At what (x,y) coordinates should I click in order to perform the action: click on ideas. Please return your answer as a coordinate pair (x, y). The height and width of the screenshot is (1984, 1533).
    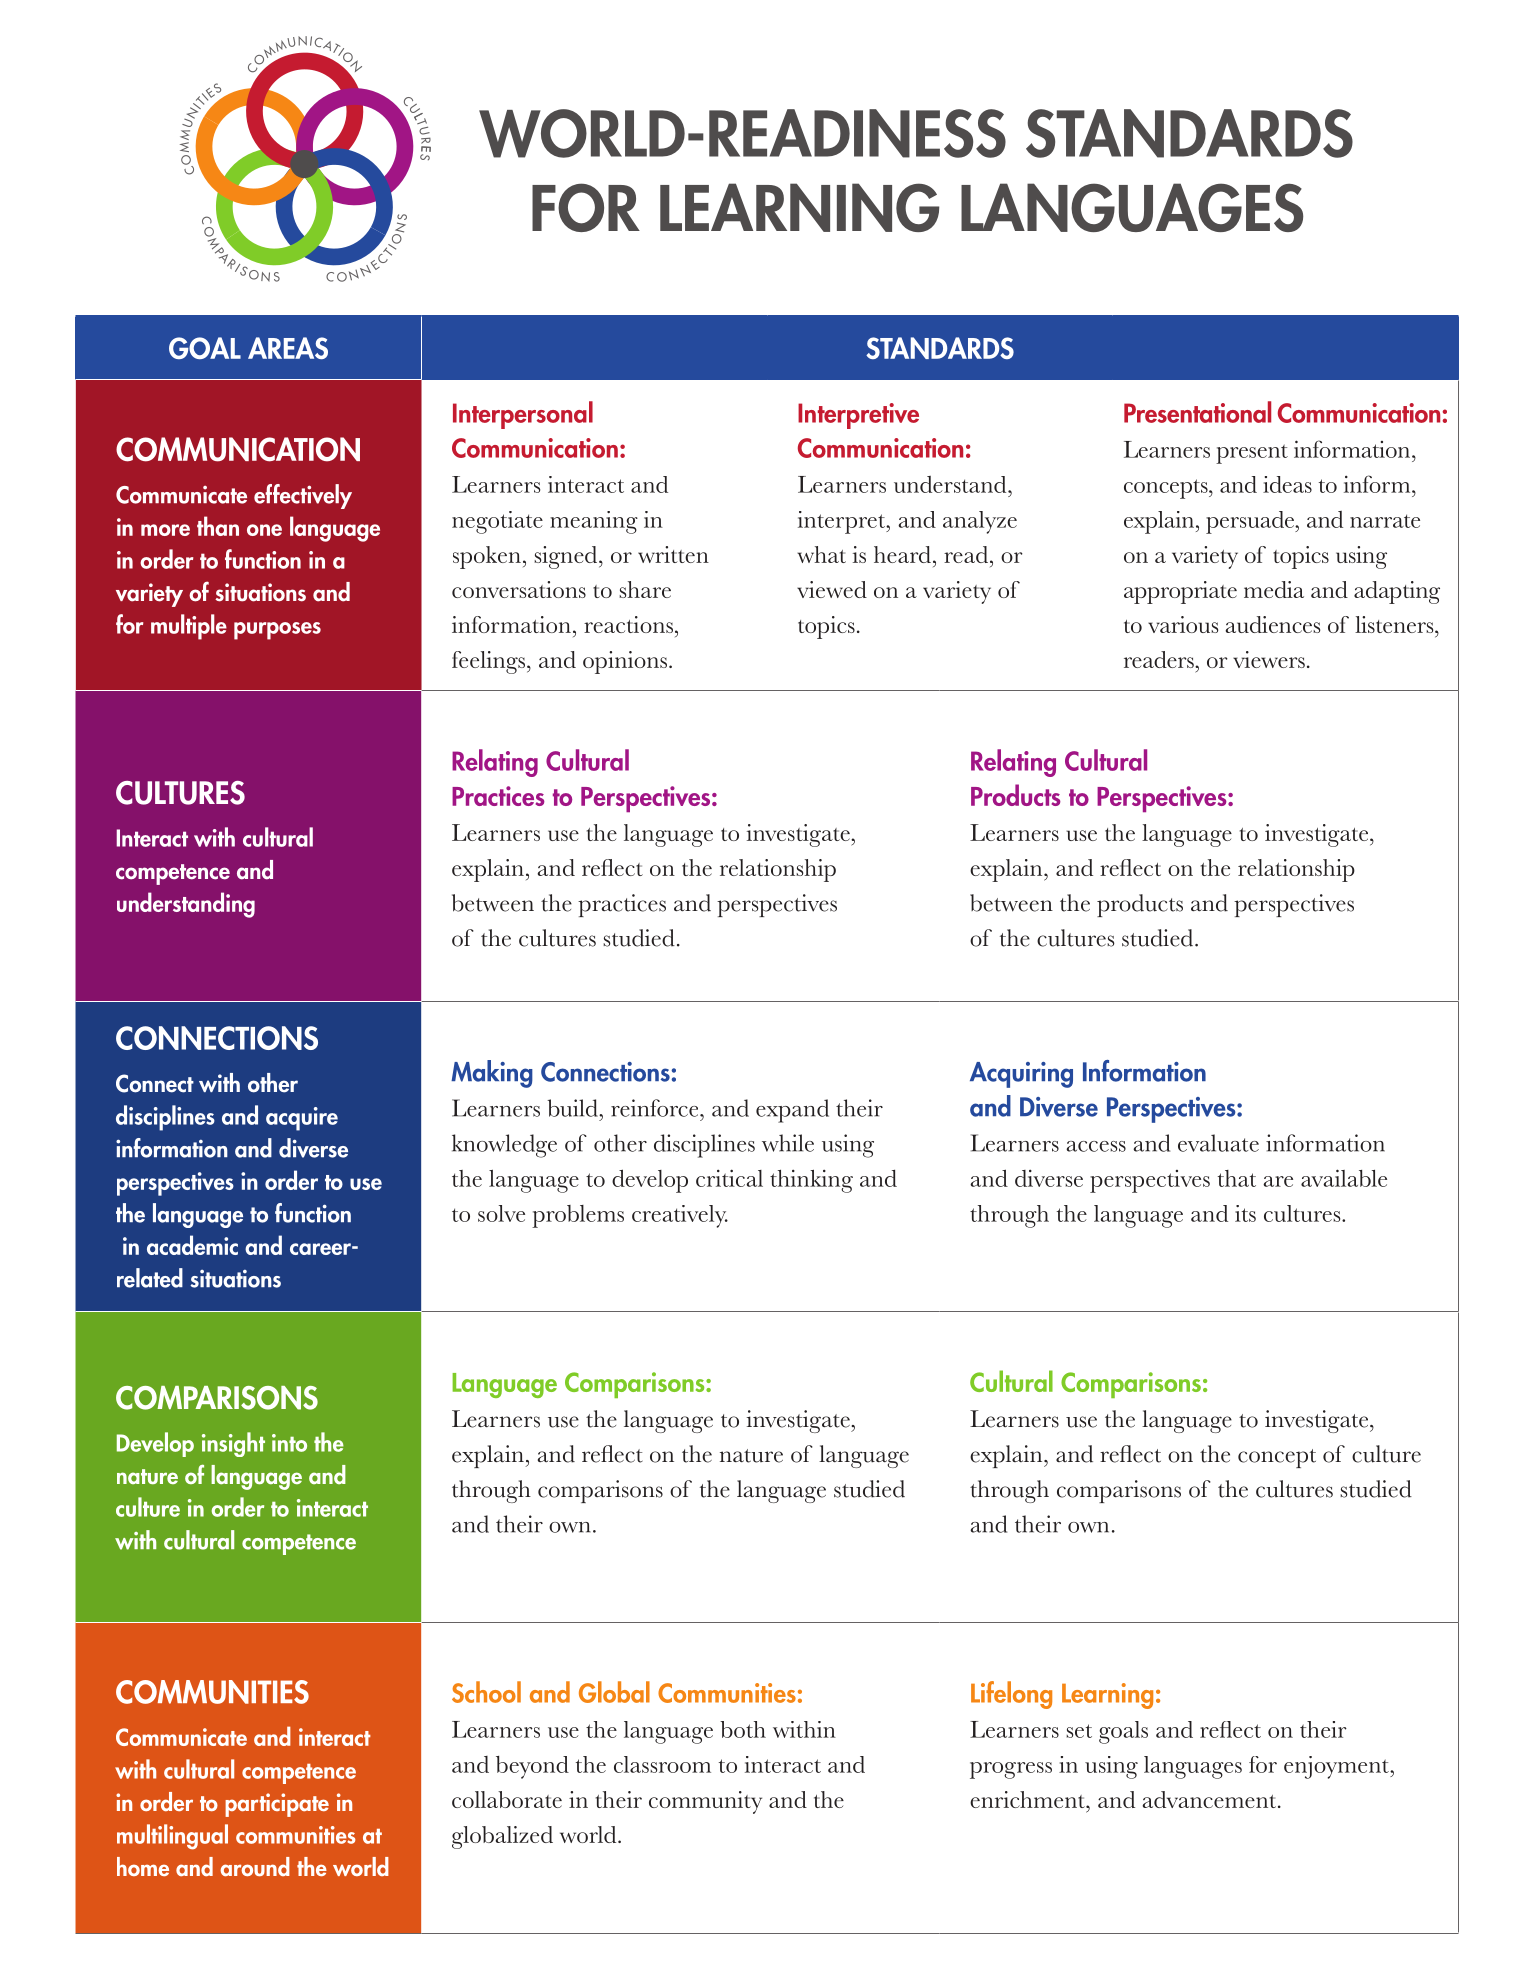
    Looking at the image, I should click on (1287, 484).
